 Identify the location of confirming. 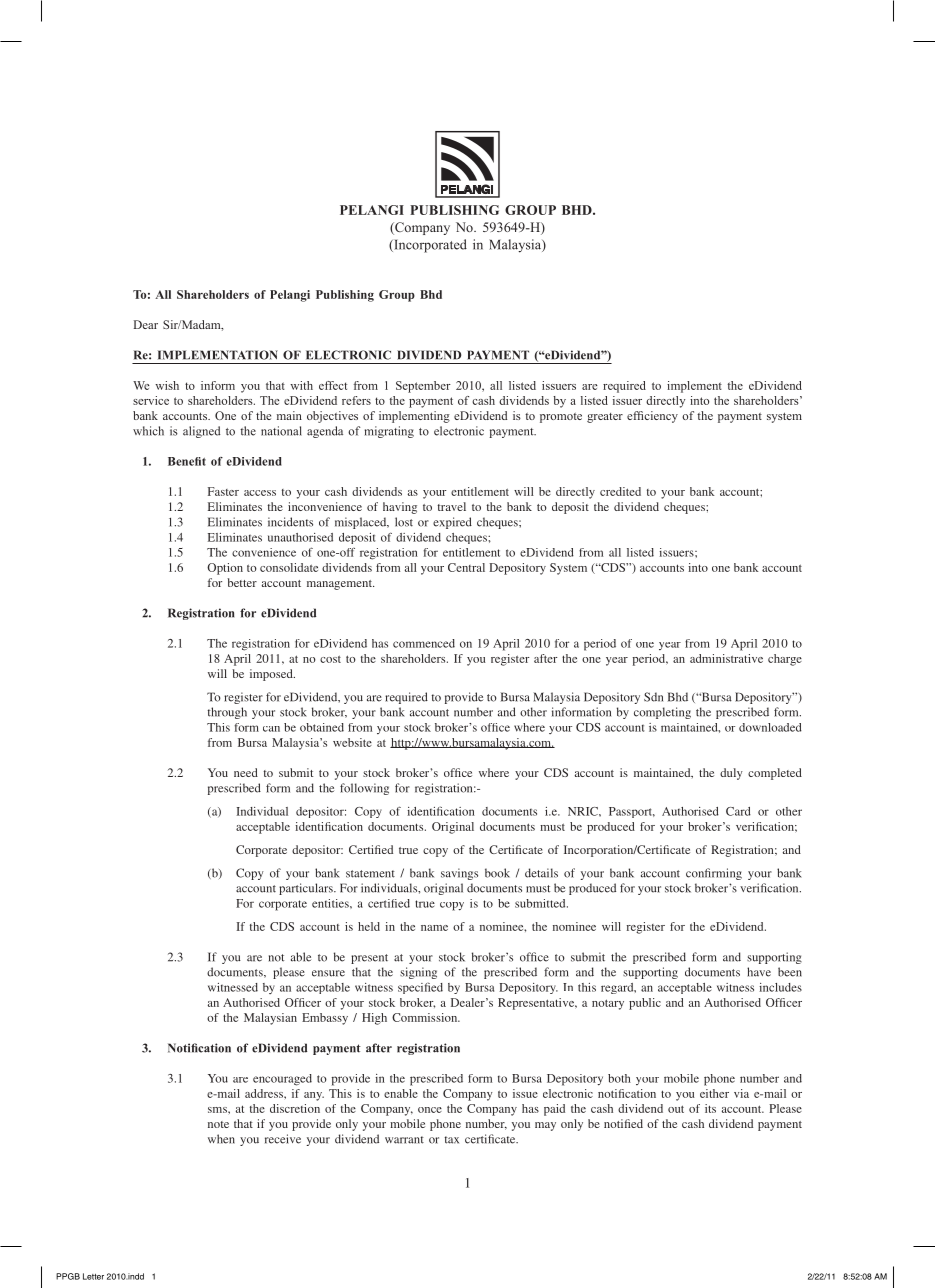
(714, 874).
